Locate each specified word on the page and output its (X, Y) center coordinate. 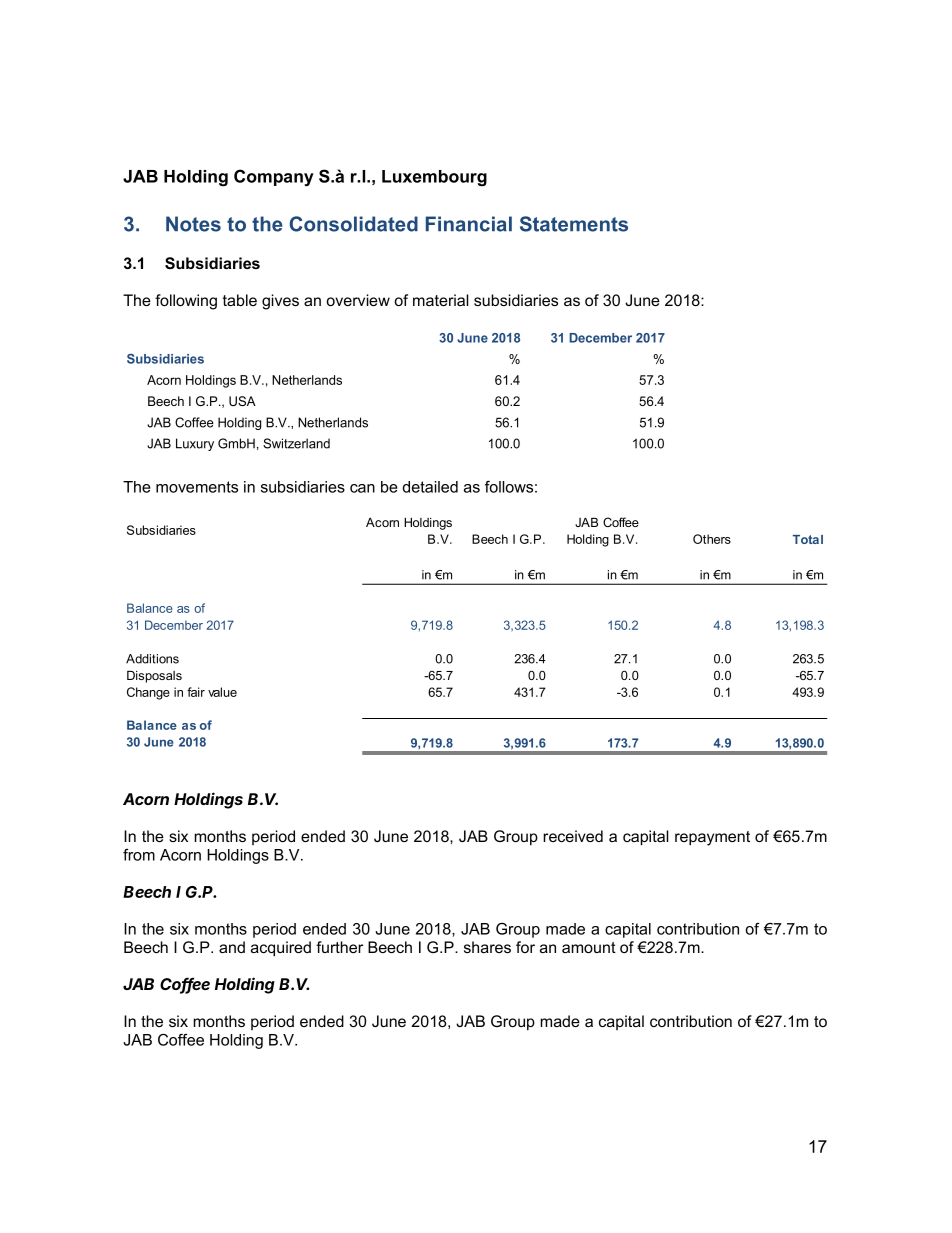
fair (196, 692)
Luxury (195, 444)
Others (712, 539)
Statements (574, 224)
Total (808, 539)
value (222, 692)
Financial (469, 224)
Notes (193, 224)
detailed (430, 487)
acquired (281, 949)
